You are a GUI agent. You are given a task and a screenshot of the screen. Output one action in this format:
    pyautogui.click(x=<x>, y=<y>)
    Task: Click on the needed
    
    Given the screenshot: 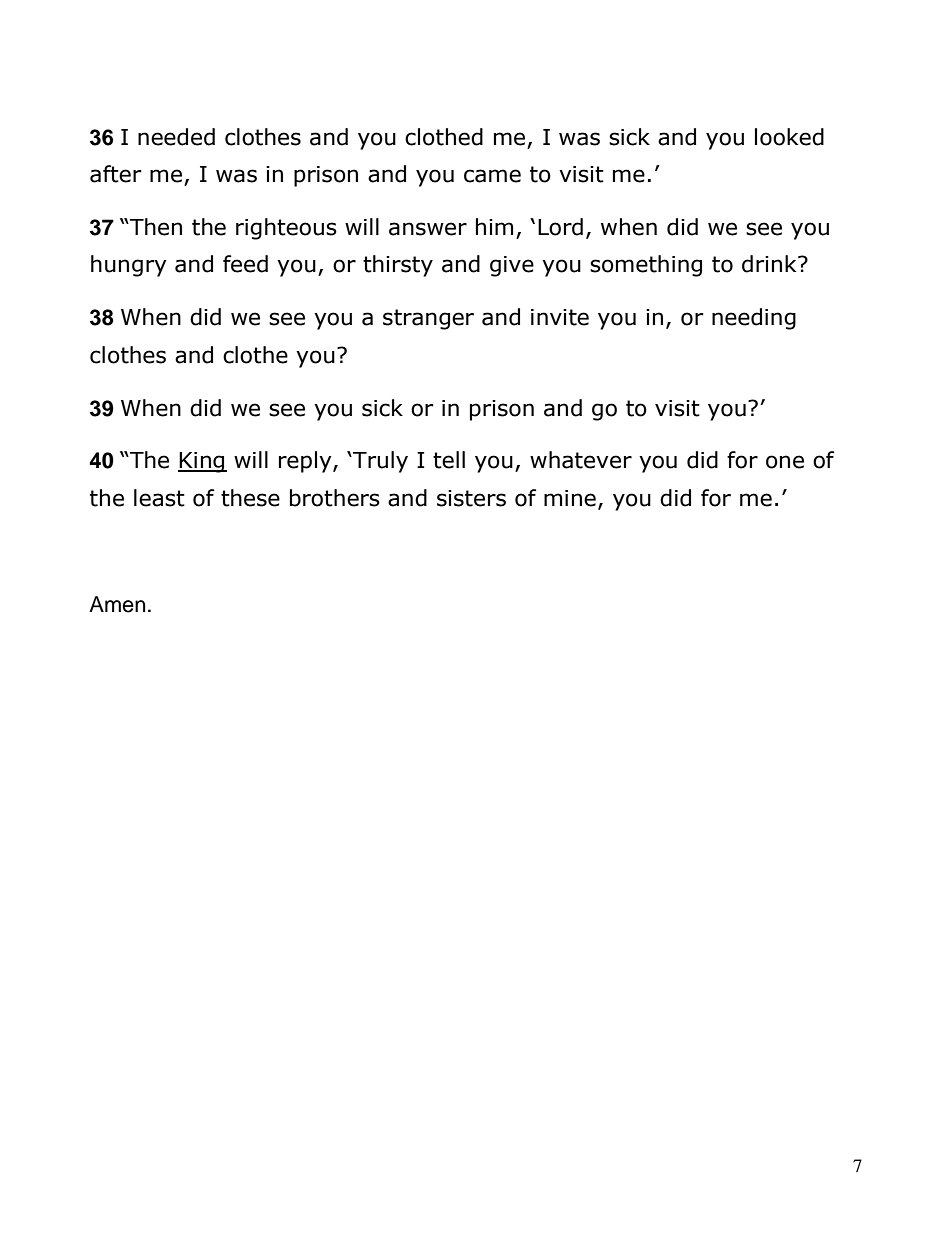 What is the action you would take?
    pyautogui.click(x=176, y=137)
